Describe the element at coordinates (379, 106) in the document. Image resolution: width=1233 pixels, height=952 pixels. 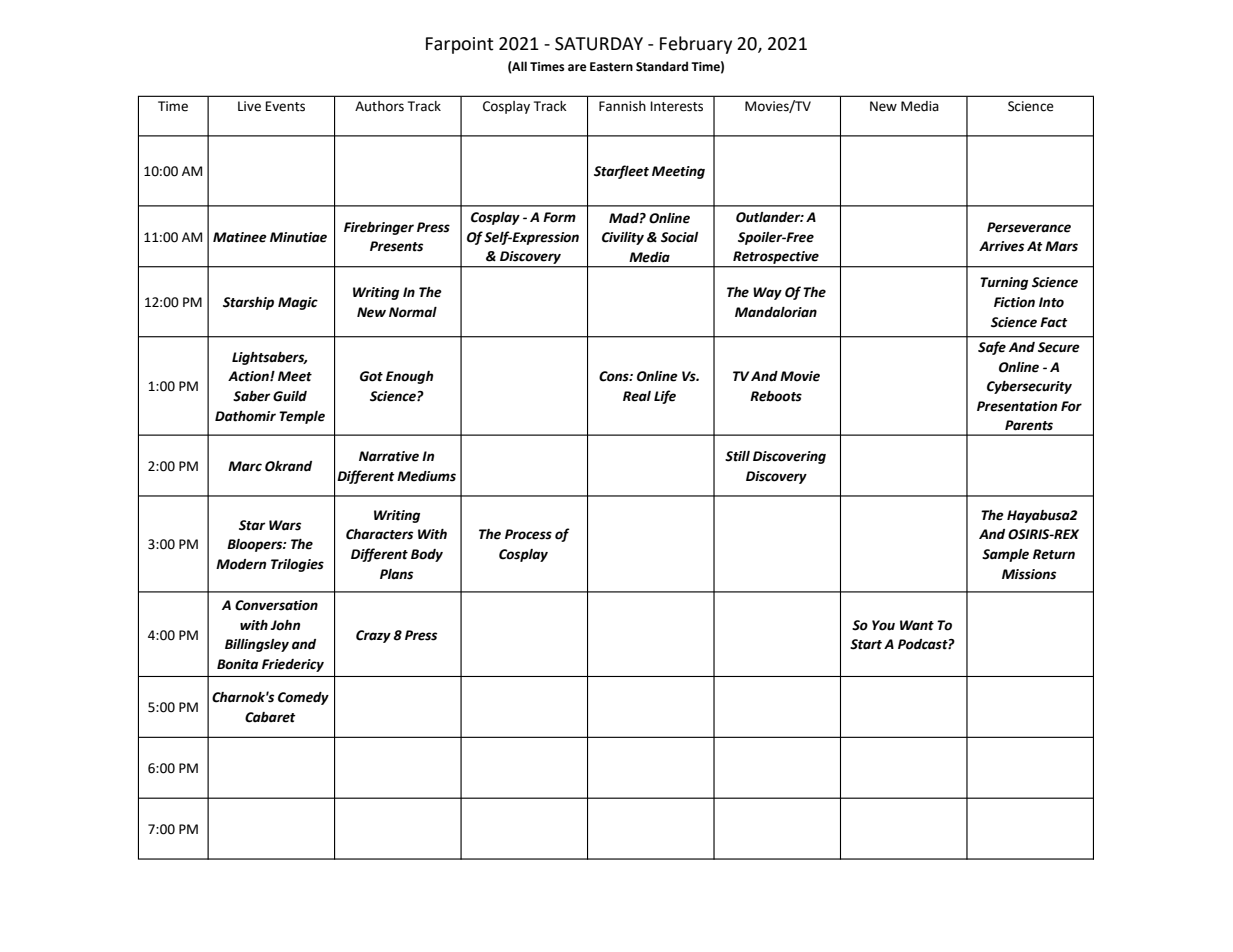
I see `Authors` at that location.
